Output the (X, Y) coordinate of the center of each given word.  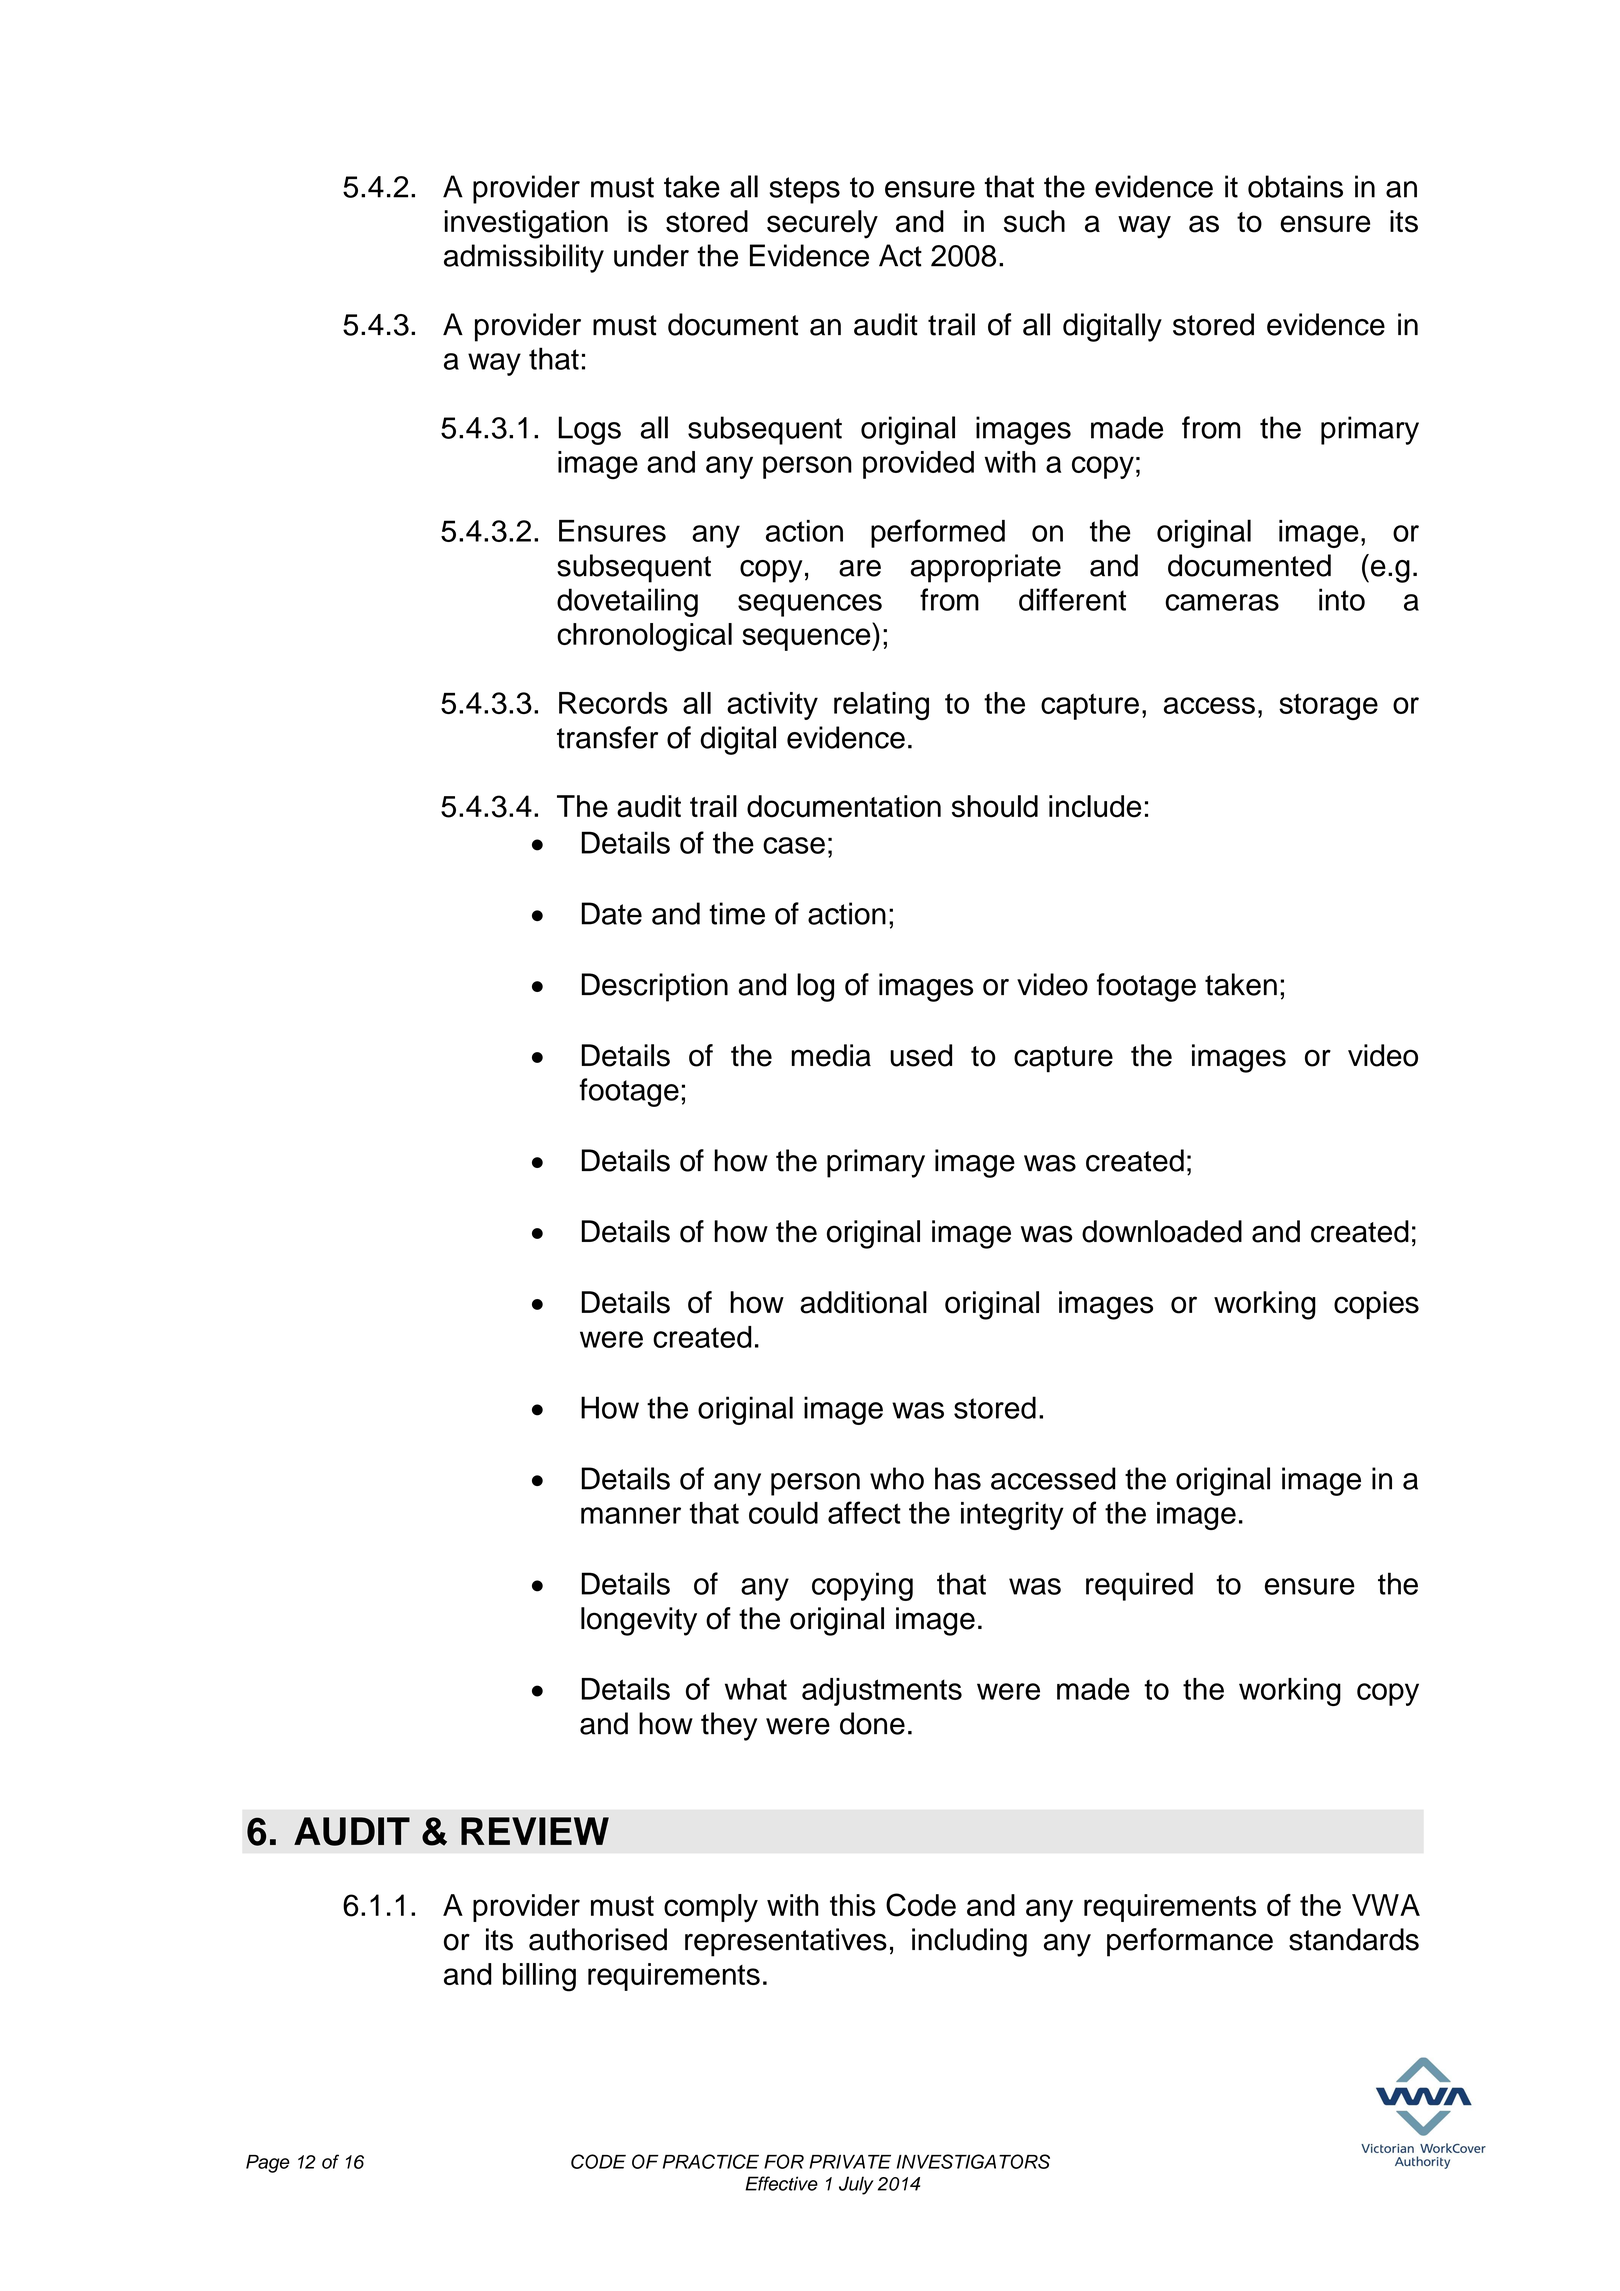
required (1139, 1586)
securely (822, 224)
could (783, 1512)
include (1095, 806)
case (794, 845)
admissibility (524, 258)
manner (631, 1515)
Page (268, 2164)
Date (612, 913)
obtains (1295, 186)
